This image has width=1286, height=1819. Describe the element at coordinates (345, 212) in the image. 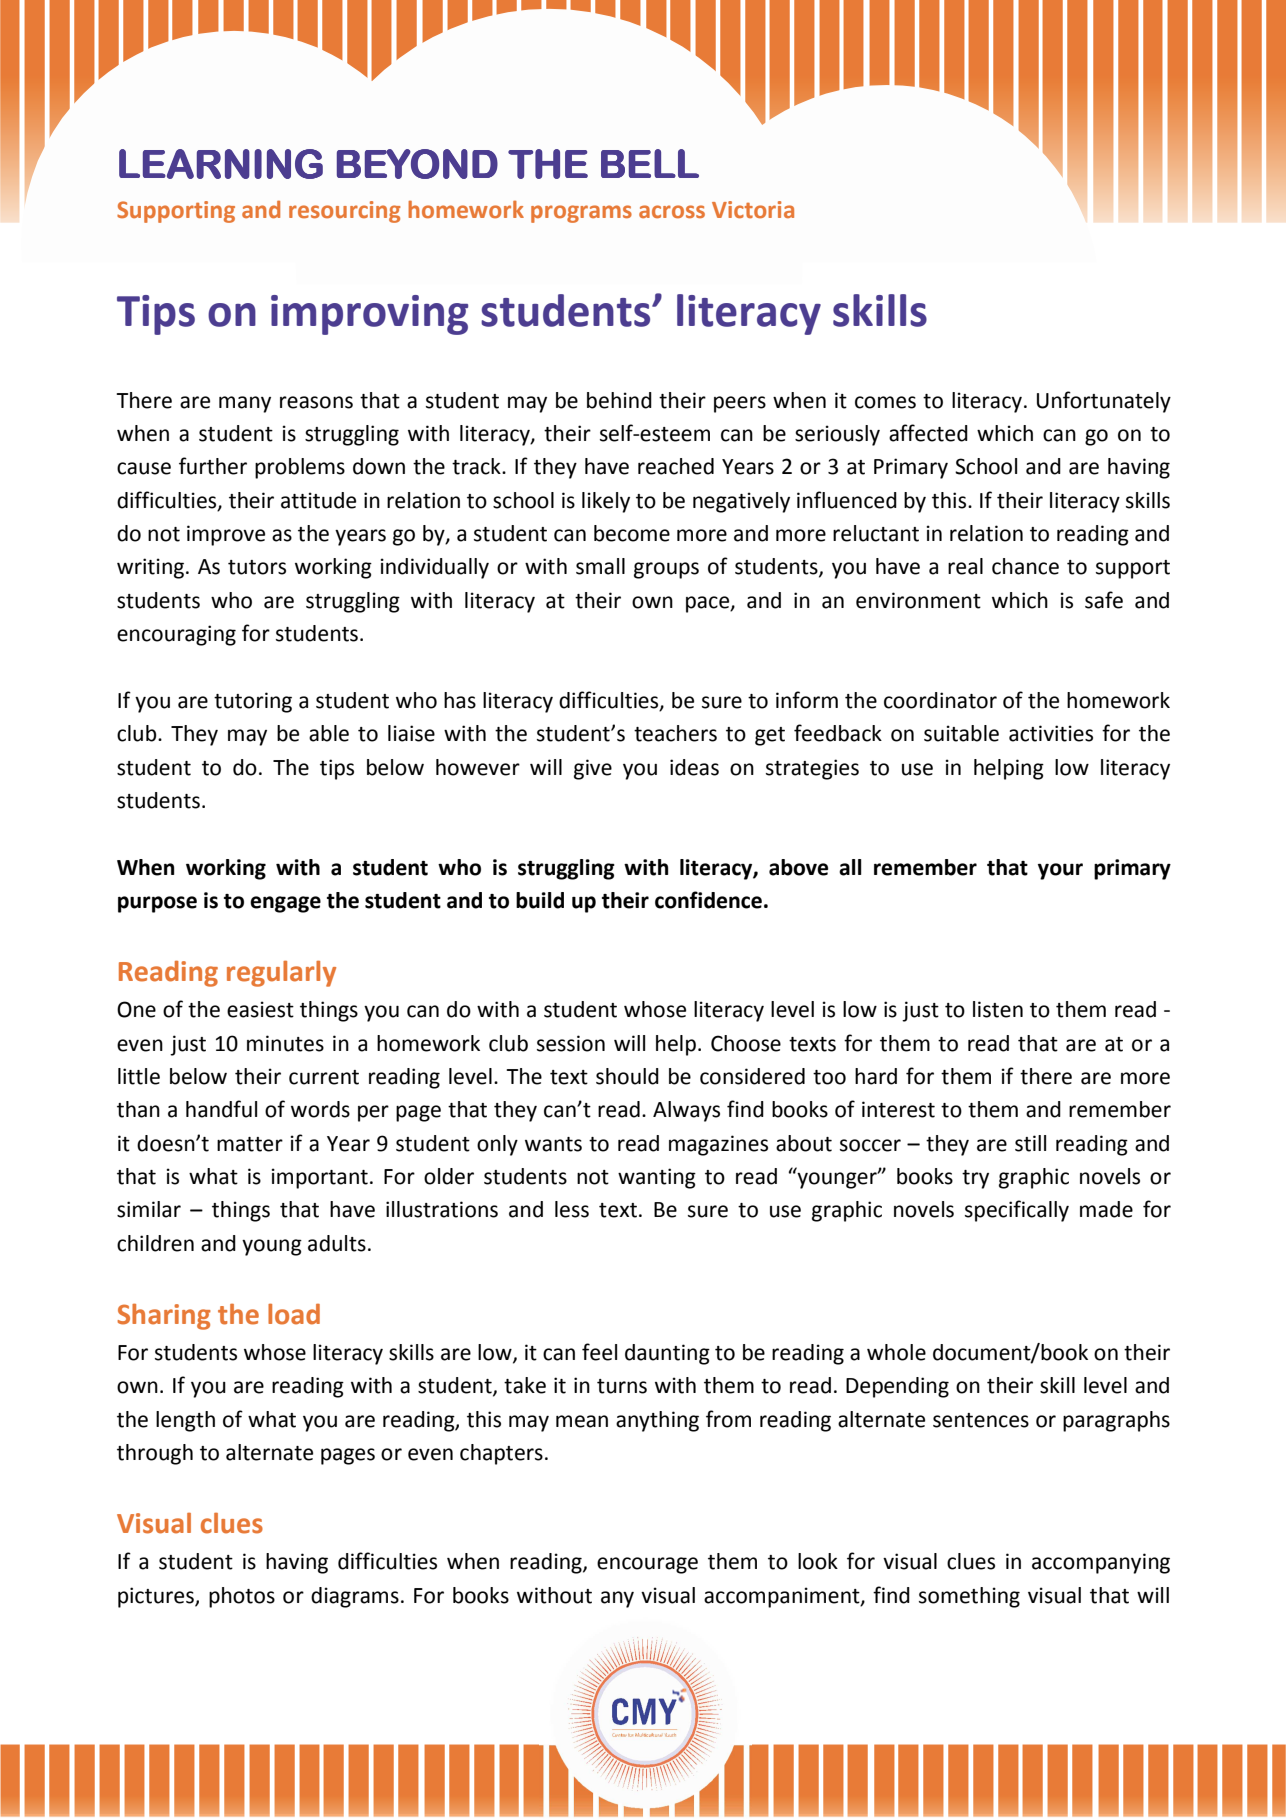

I see `resourcing` at that location.
